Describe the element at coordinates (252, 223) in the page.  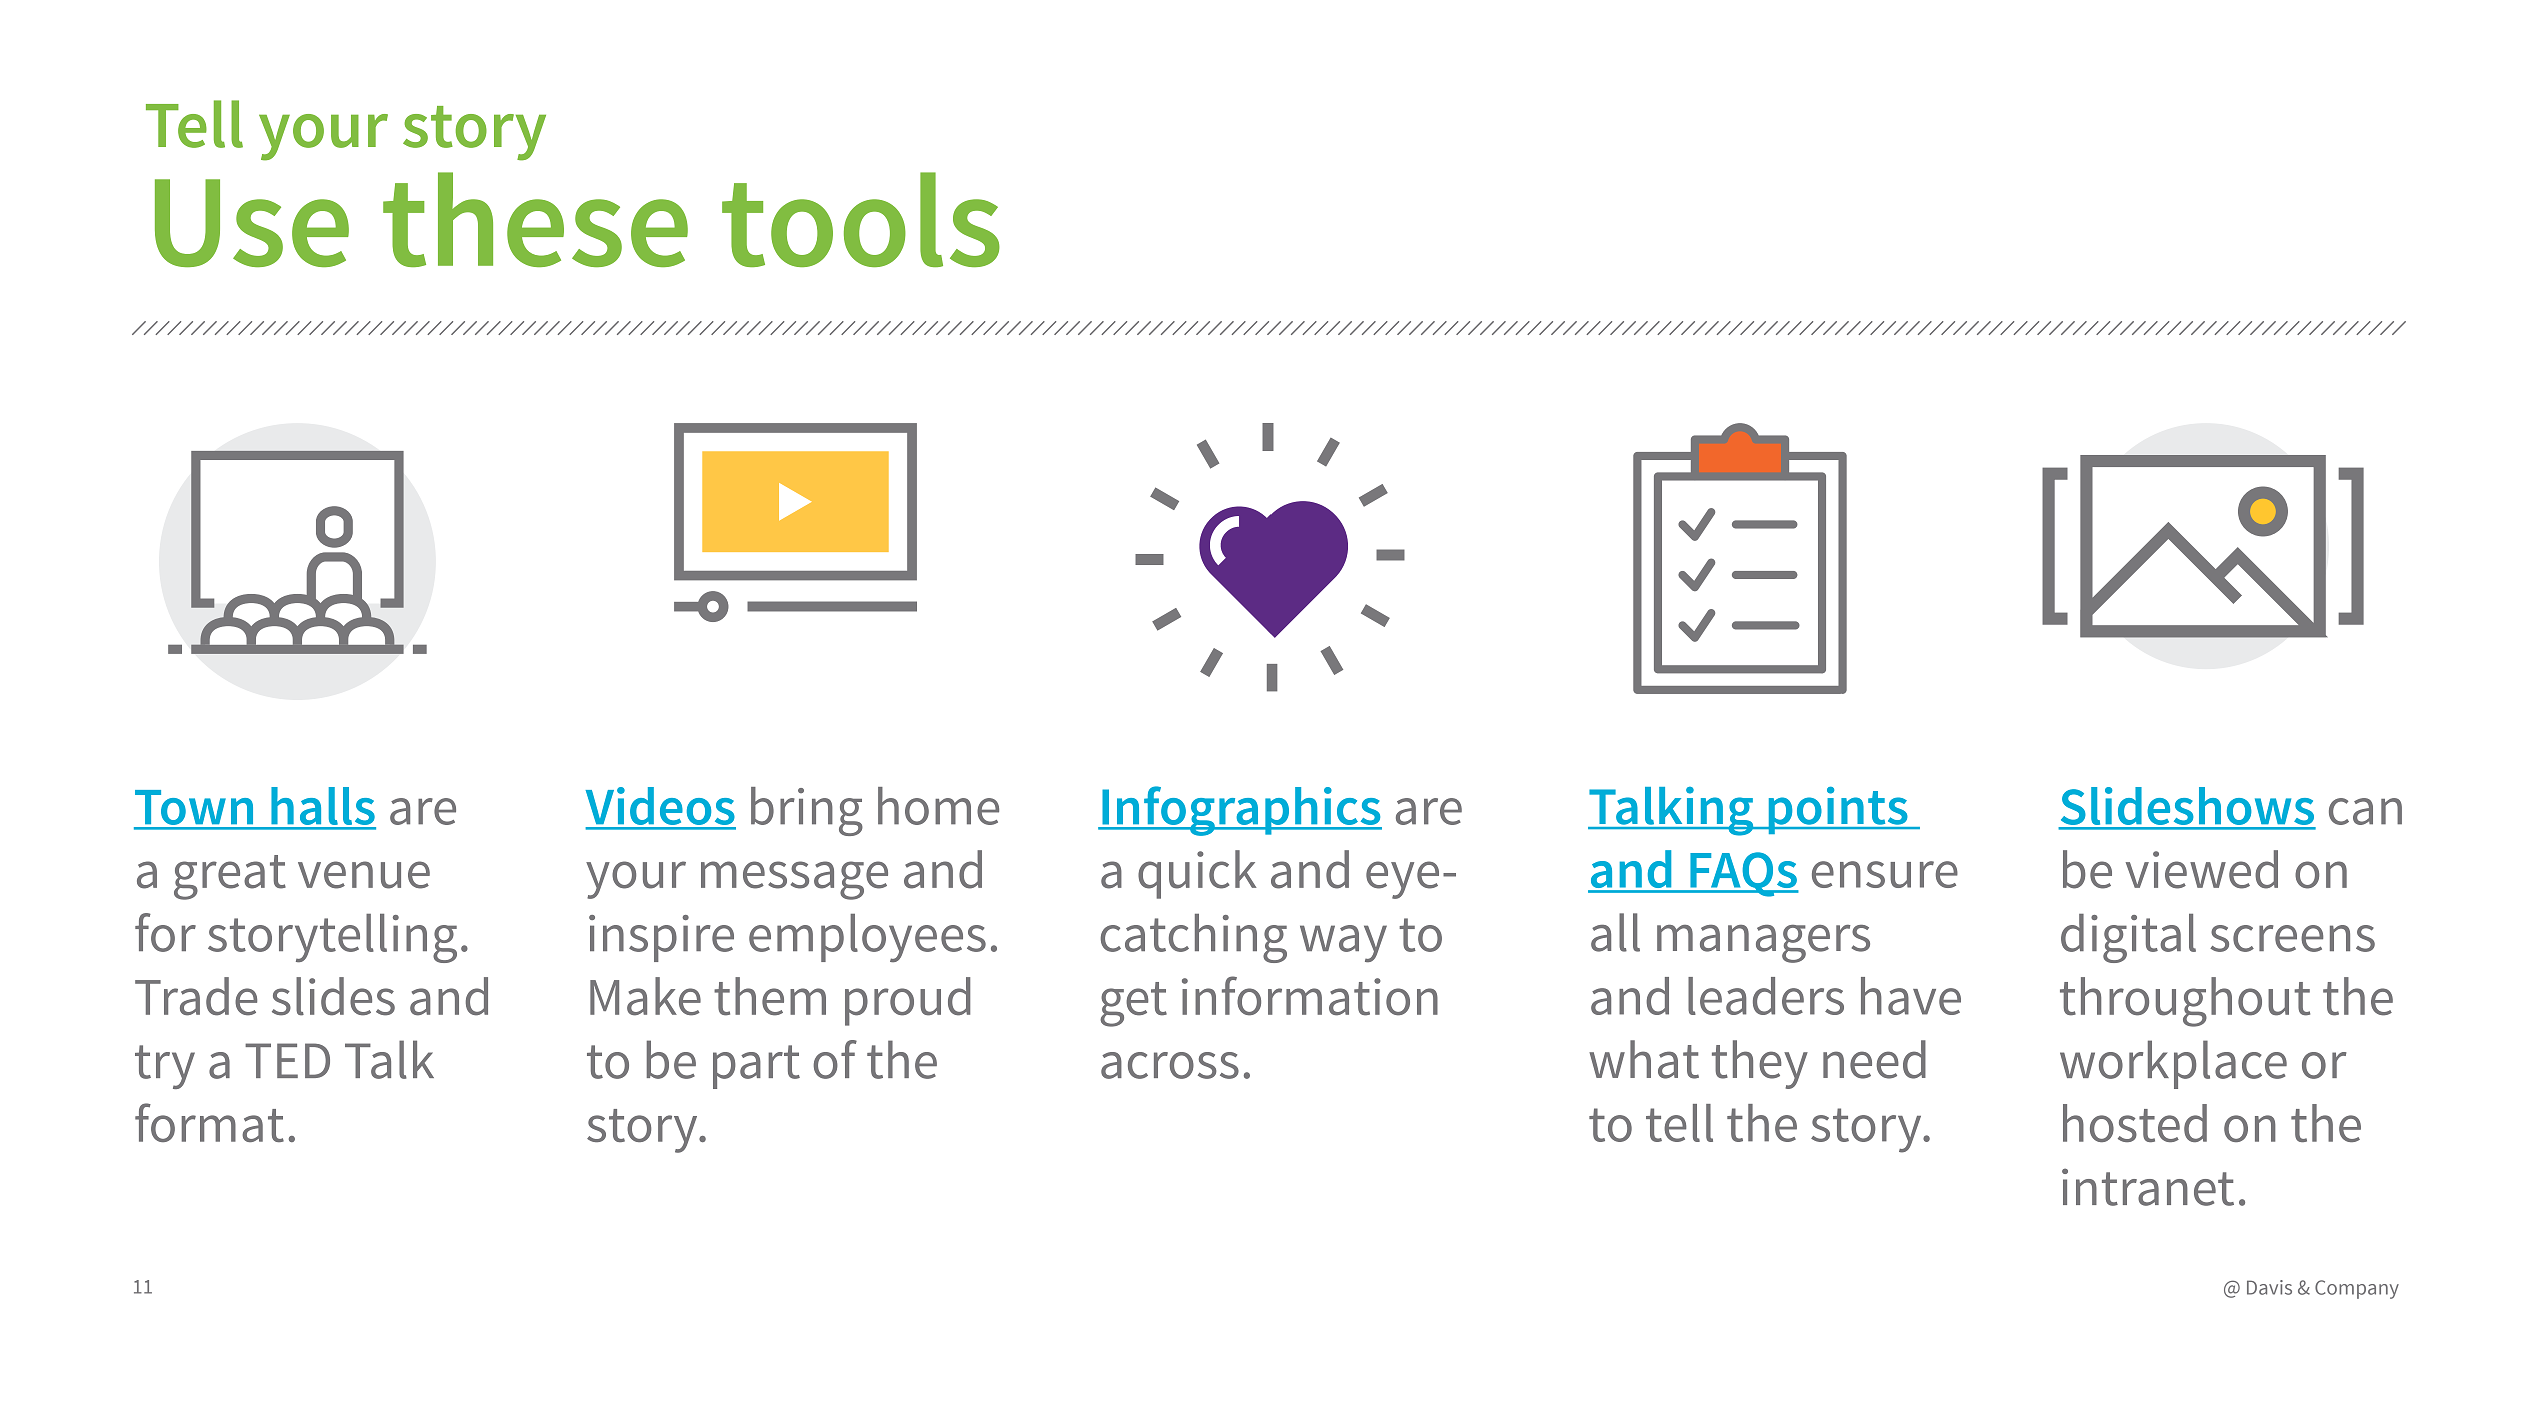
I see `Use` at that location.
